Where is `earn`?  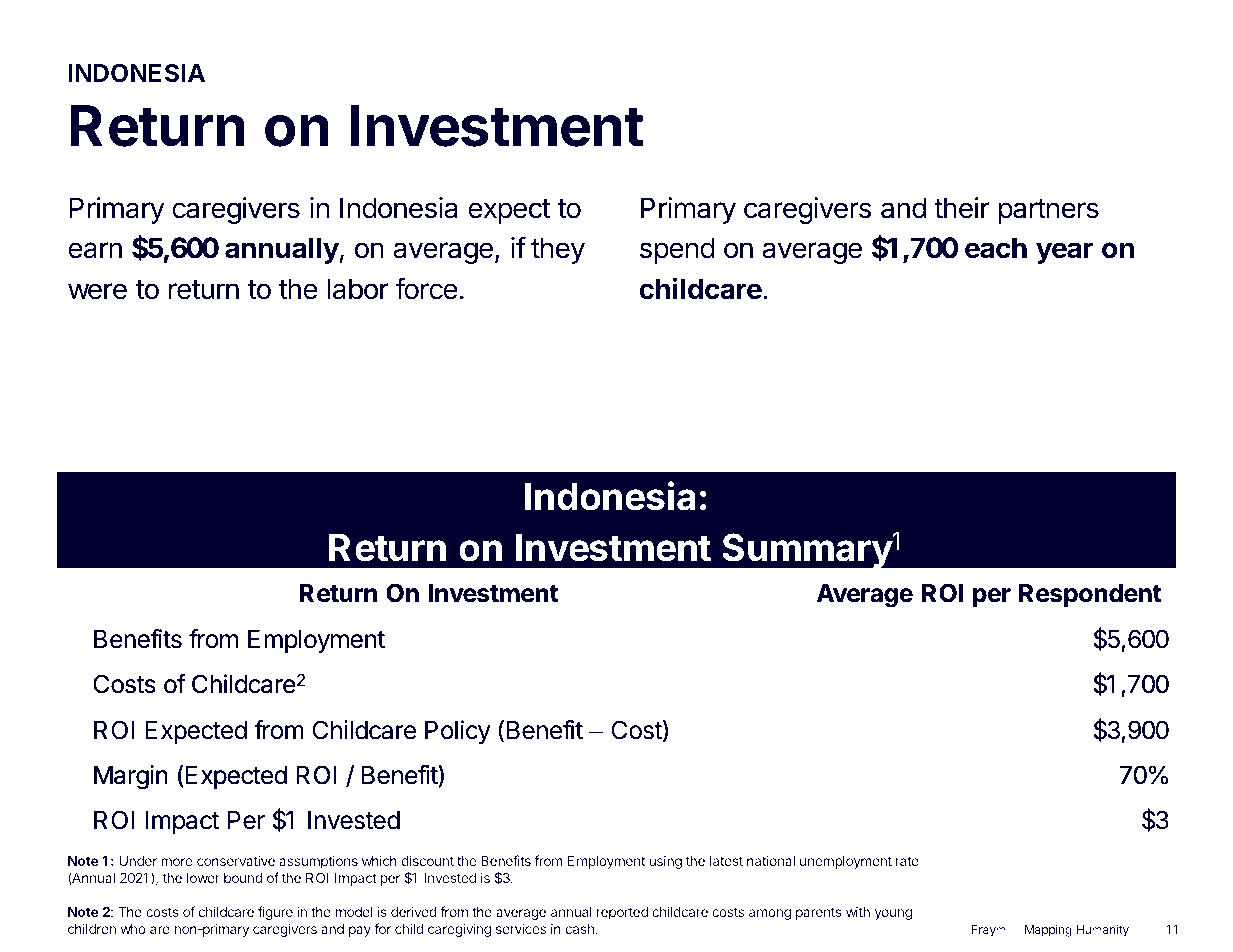
earn is located at coordinates (95, 250).
